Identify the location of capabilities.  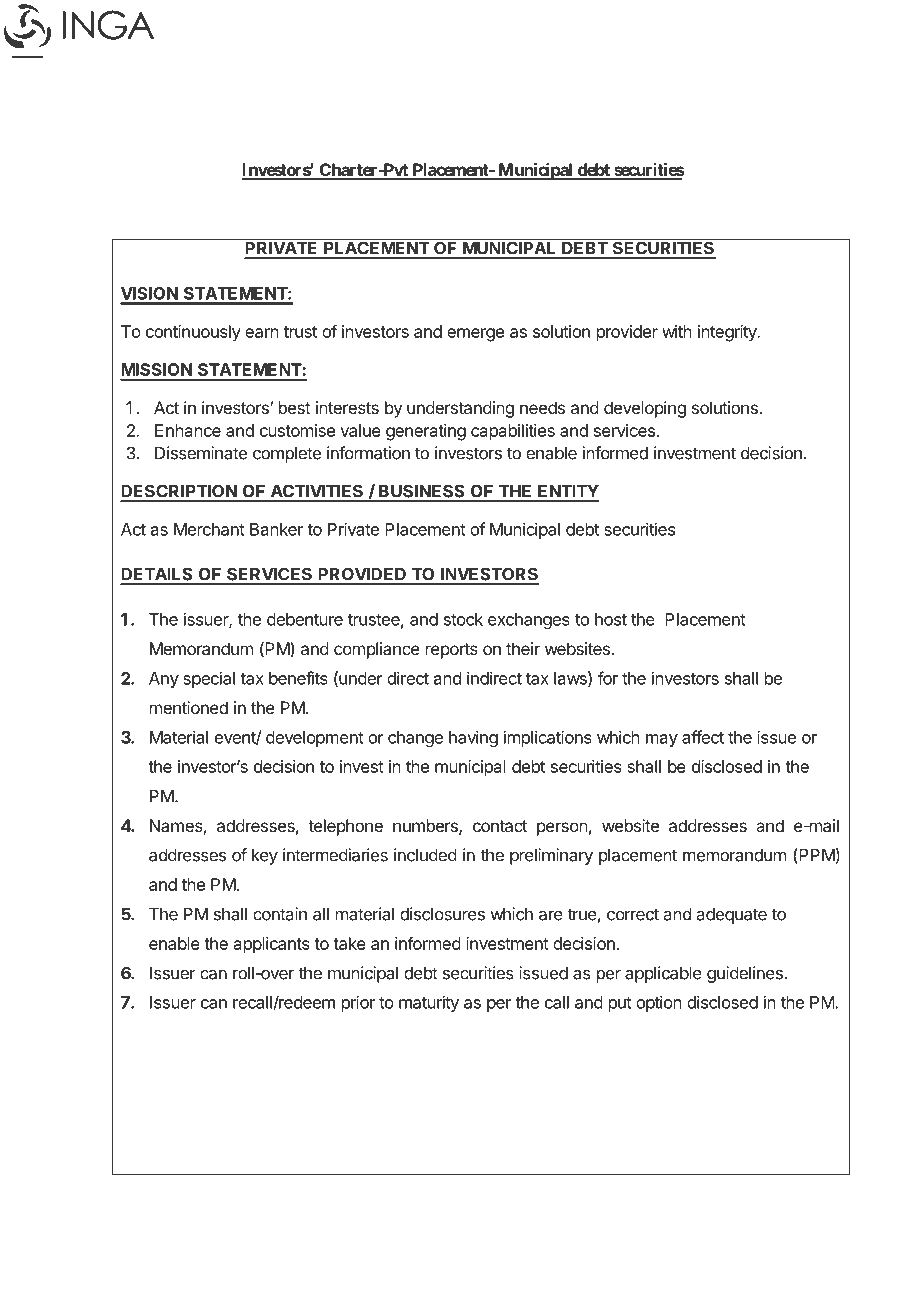
(513, 432).
